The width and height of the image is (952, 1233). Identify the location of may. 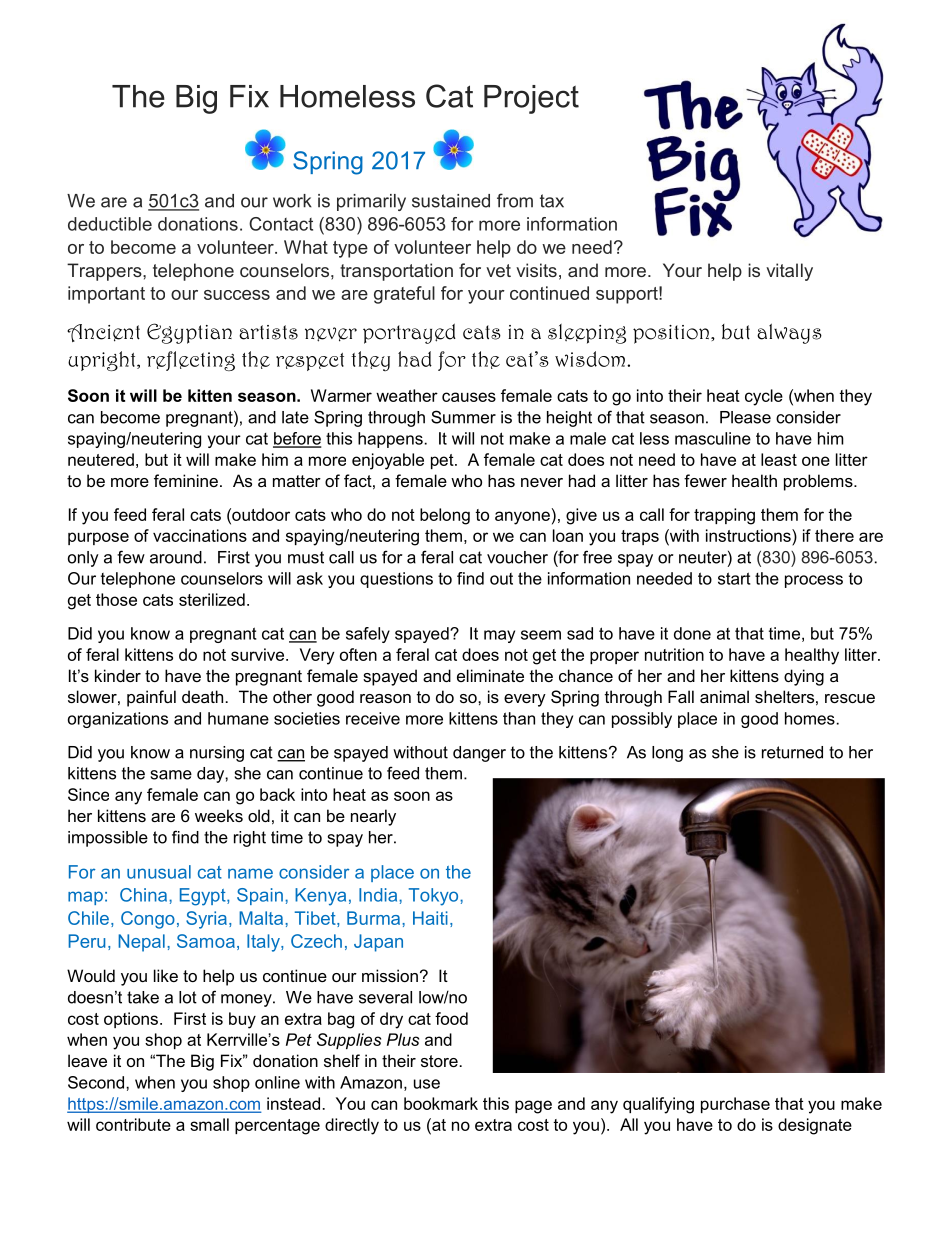
(499, 636).
